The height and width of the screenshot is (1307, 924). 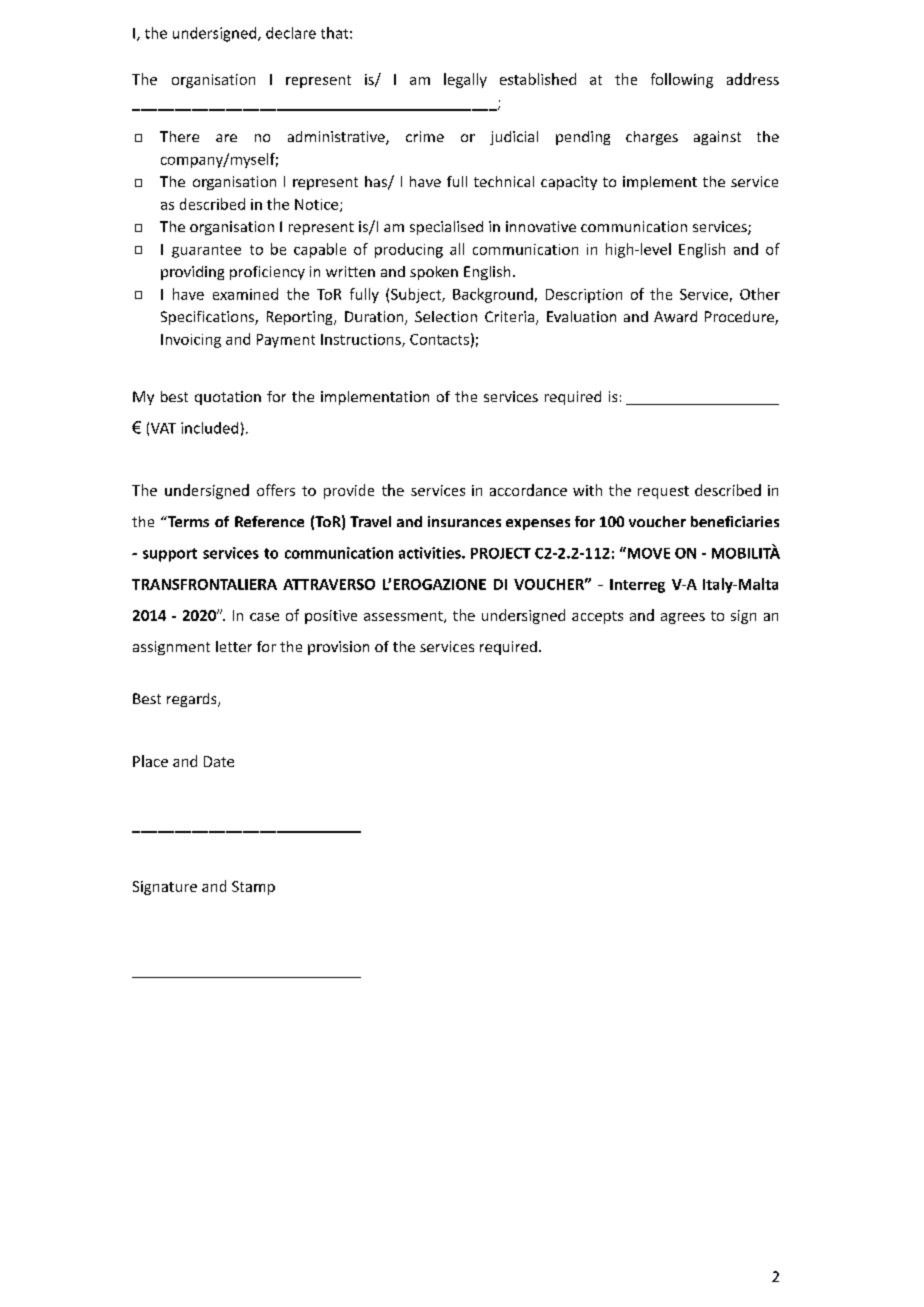 What do you see at coordinates (465, 80) in the screenshot?
I see `legally` at bounding box center [465, 80].
